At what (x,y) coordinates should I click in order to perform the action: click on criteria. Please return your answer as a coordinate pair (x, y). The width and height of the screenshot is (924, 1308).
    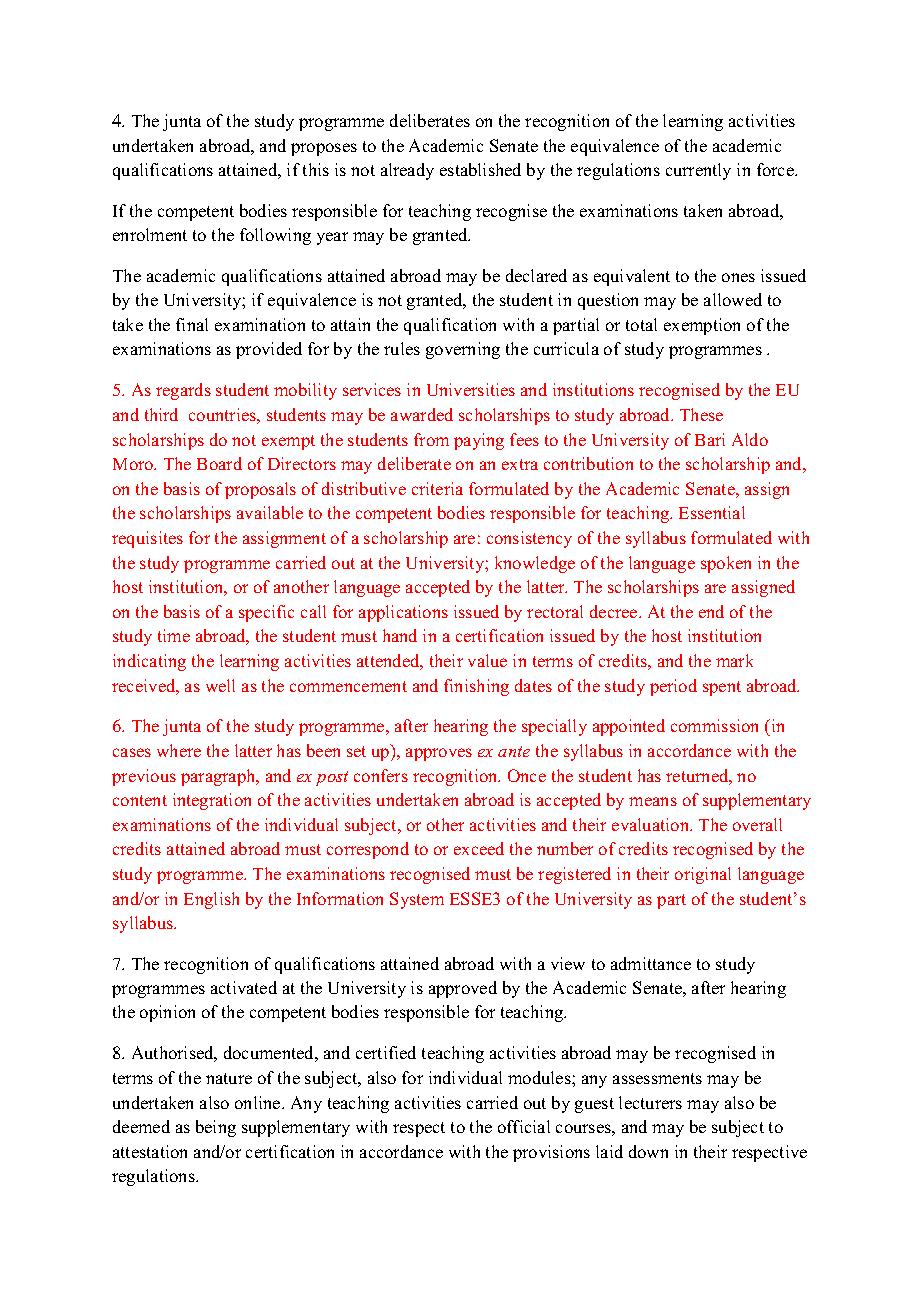
    Looking at the image, I should click on (437, 488).
